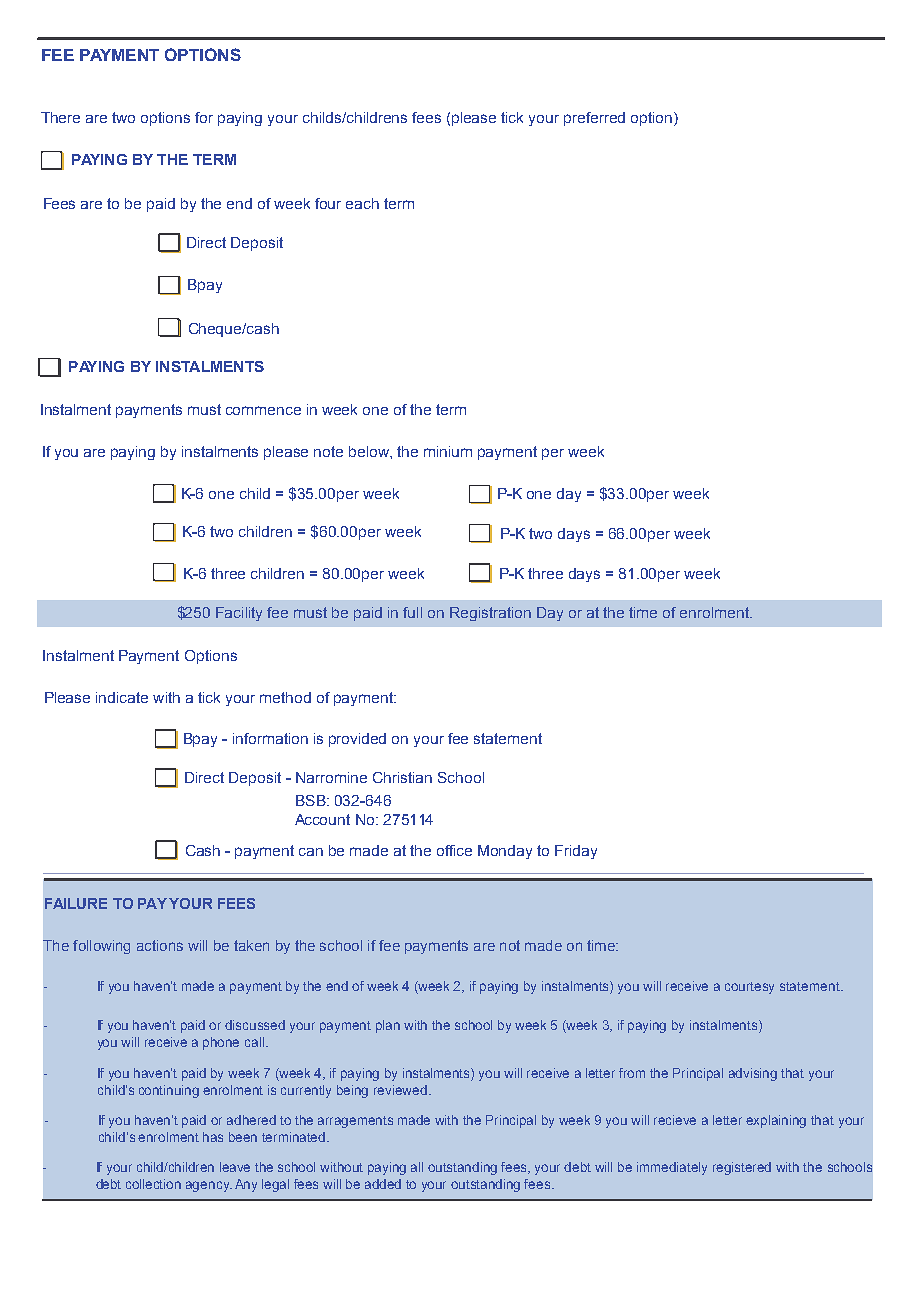 The width and height of the page is (924, 1308). What do you see at coordinates (122, 697) in the page?
I see `indicate` at bounding box center [122, 697].
